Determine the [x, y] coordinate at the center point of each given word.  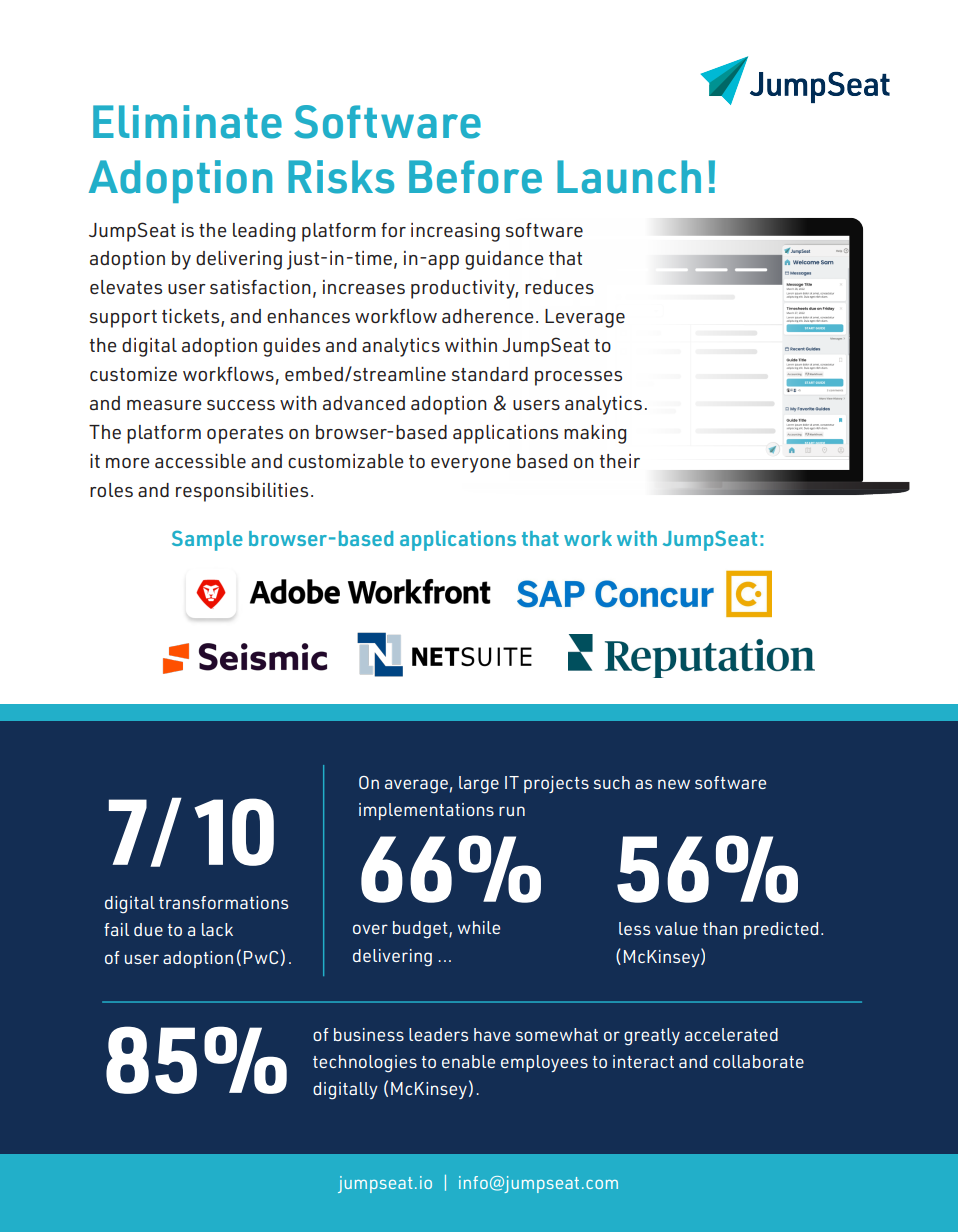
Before [475, 177]
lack [217, 929]
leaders [438, 1034]
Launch [629, 177]
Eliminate [187, 122]
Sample [207, 540]
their [620, 461]
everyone [471, 465]
